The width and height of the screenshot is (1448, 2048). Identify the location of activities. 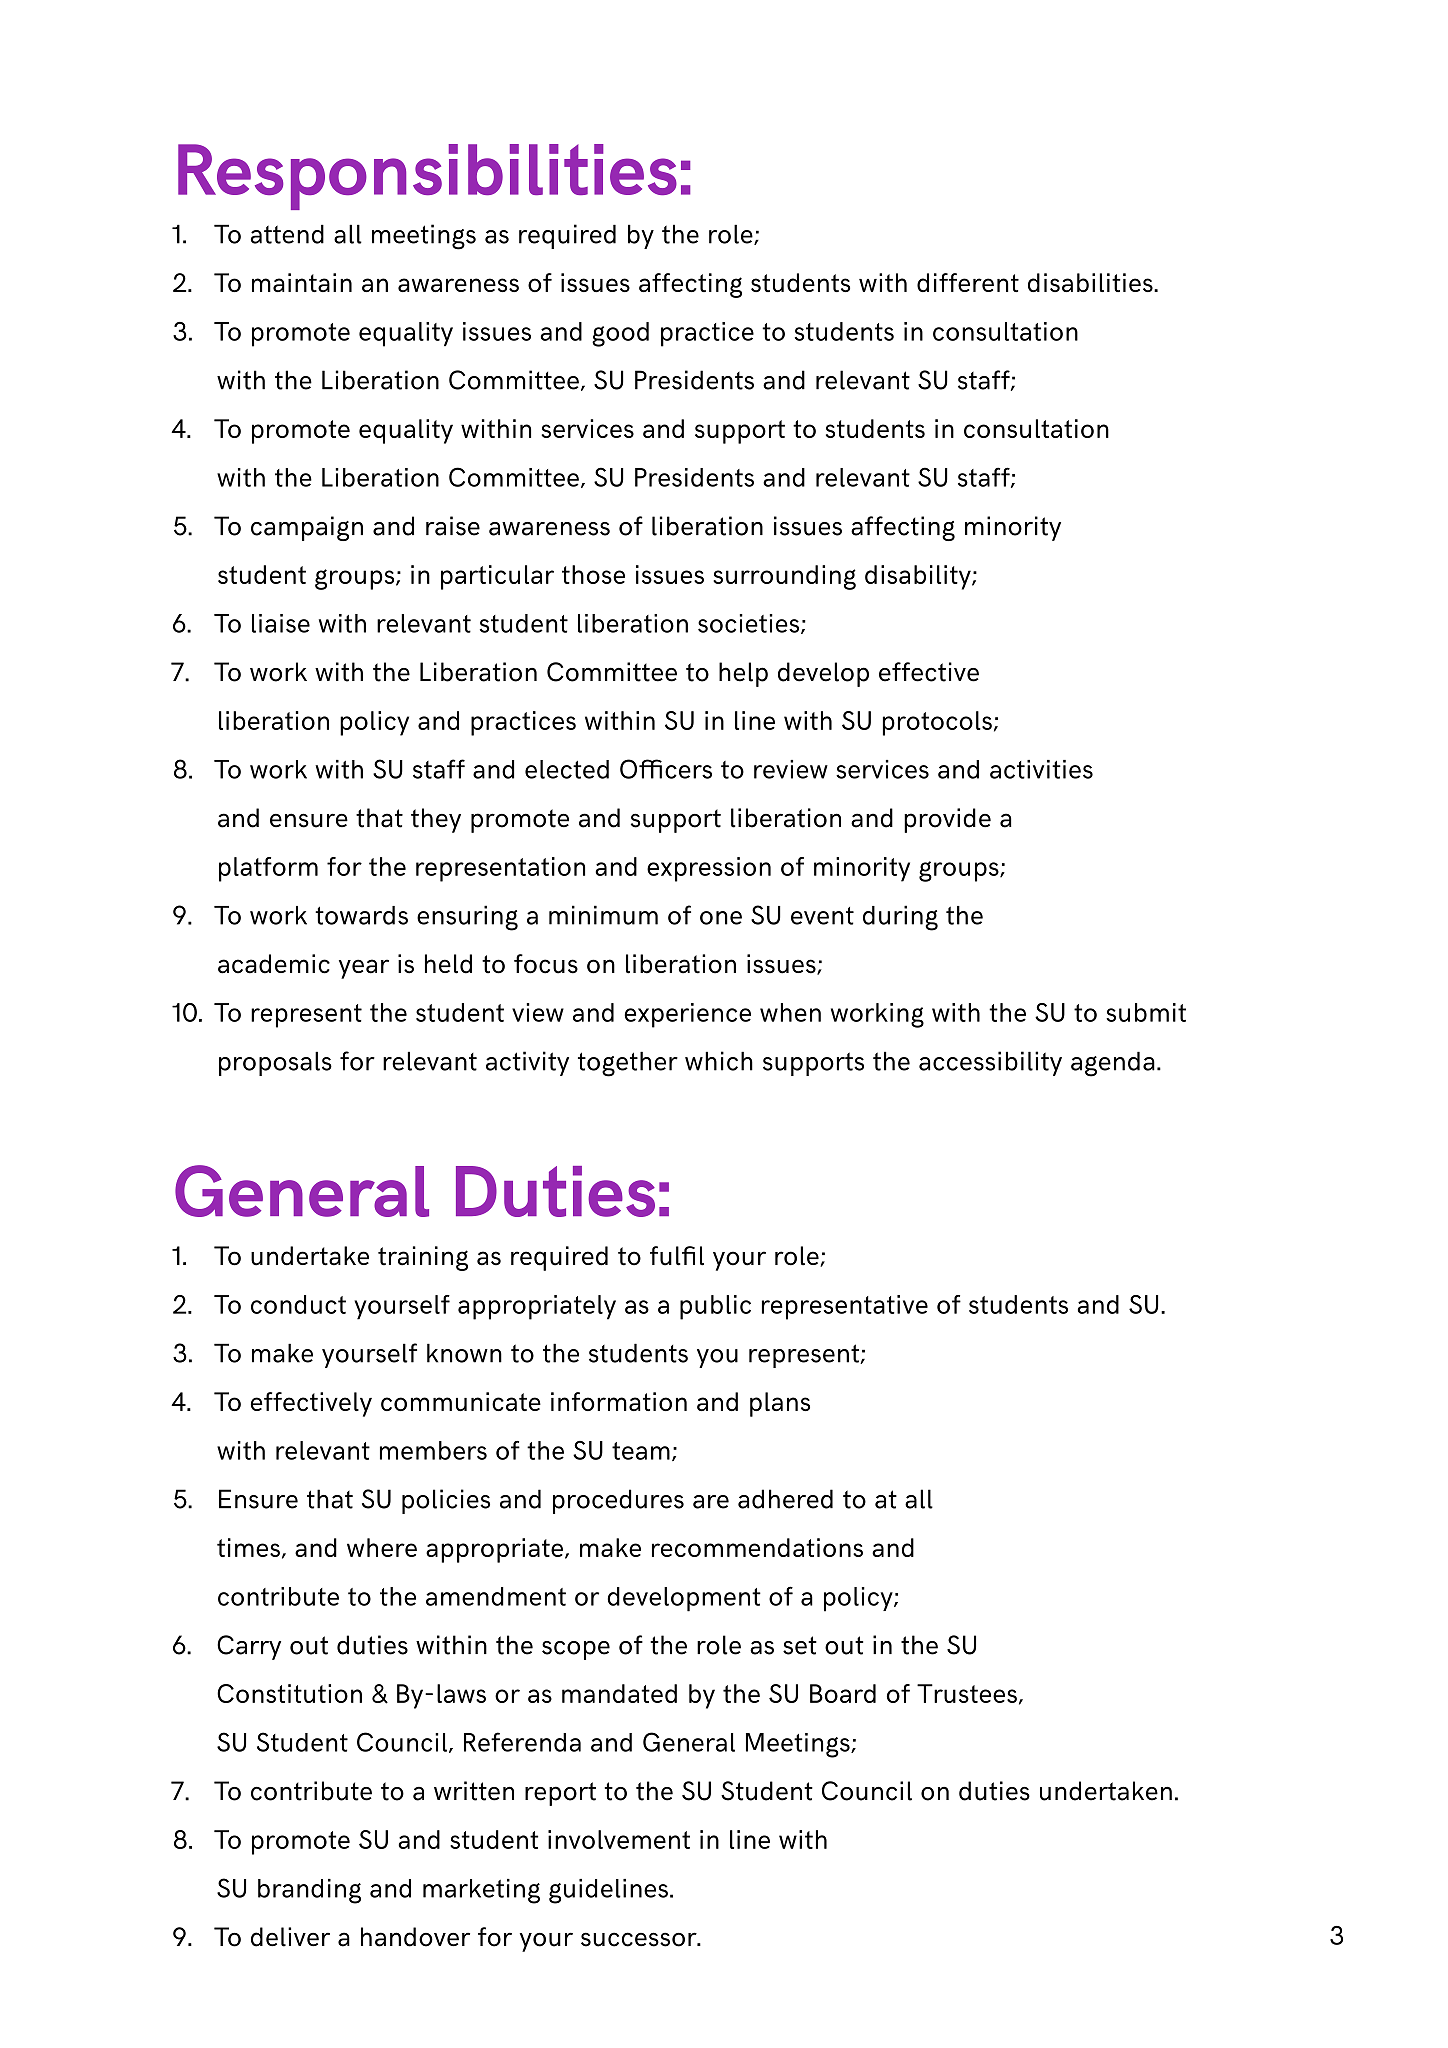
(1041, 769).
